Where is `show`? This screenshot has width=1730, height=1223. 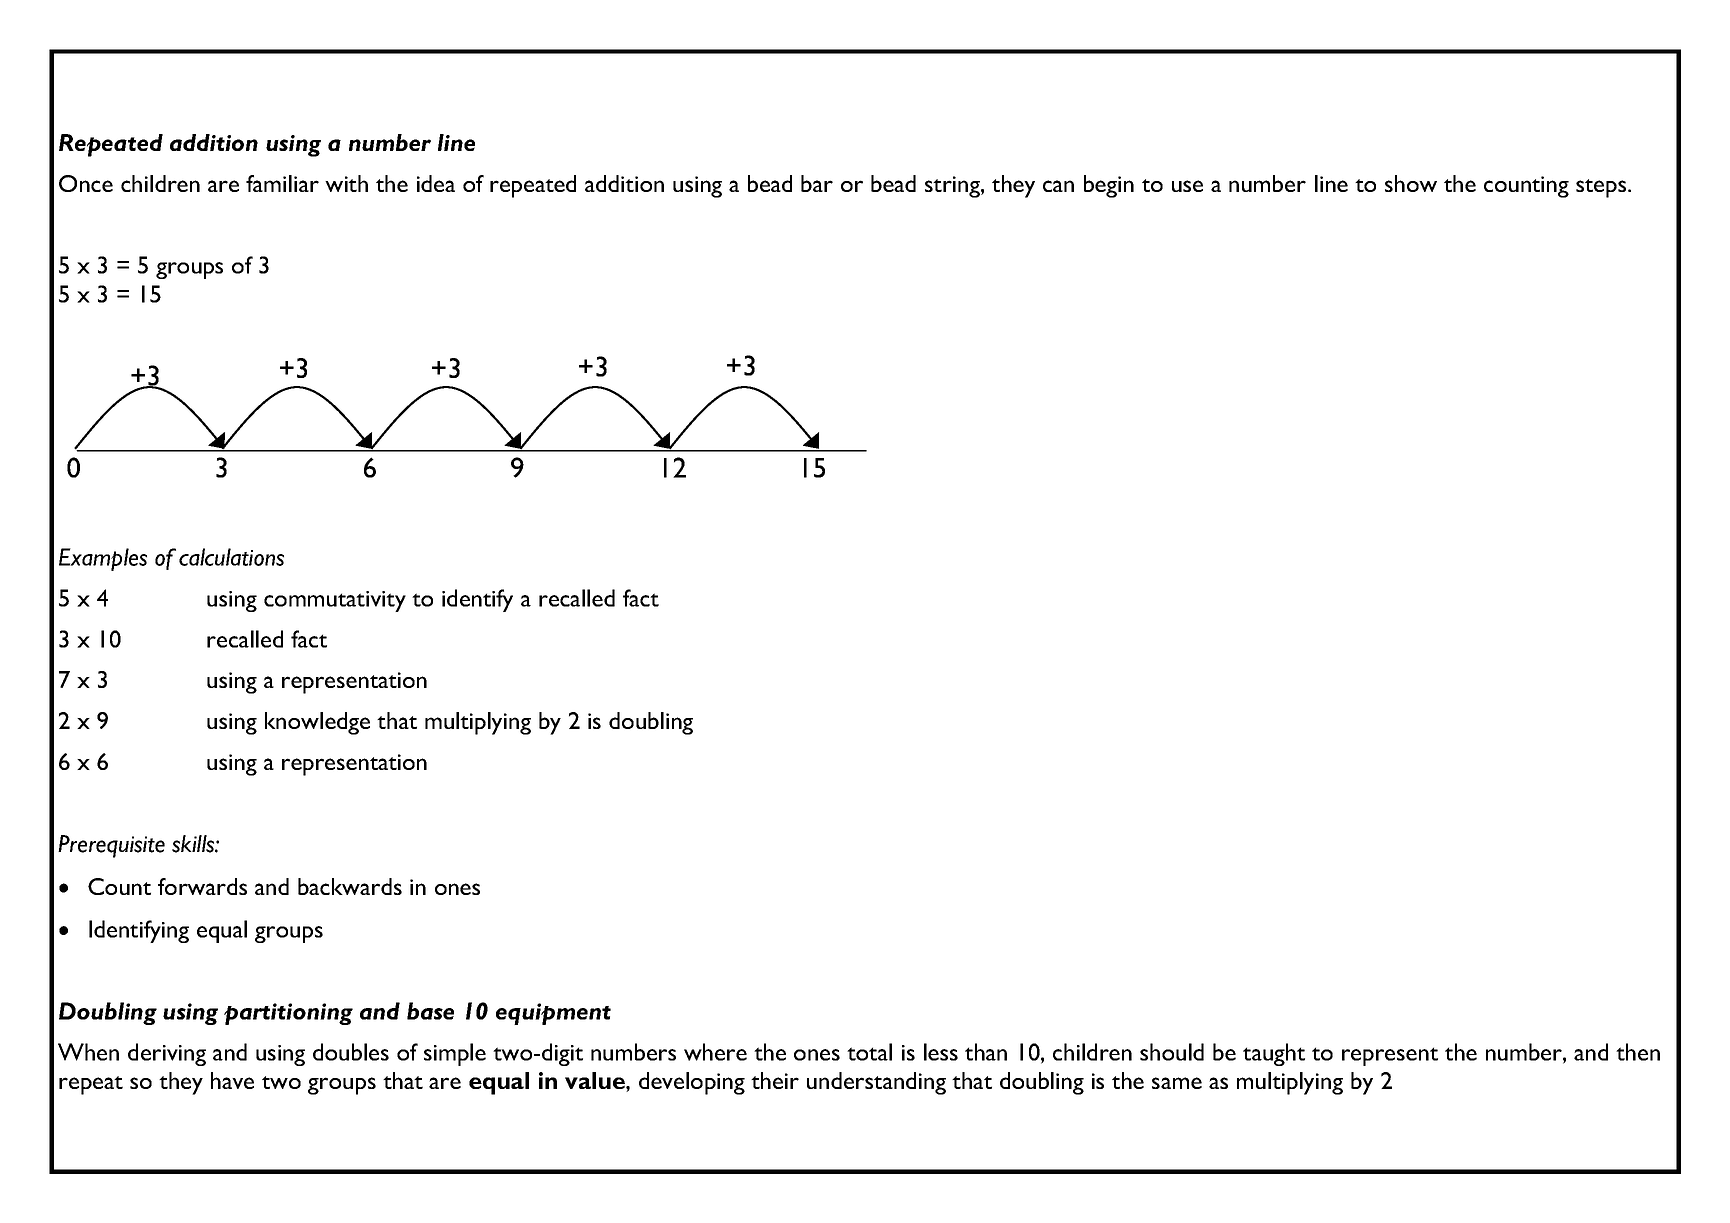 show is located at coordinates (1411, 183).
